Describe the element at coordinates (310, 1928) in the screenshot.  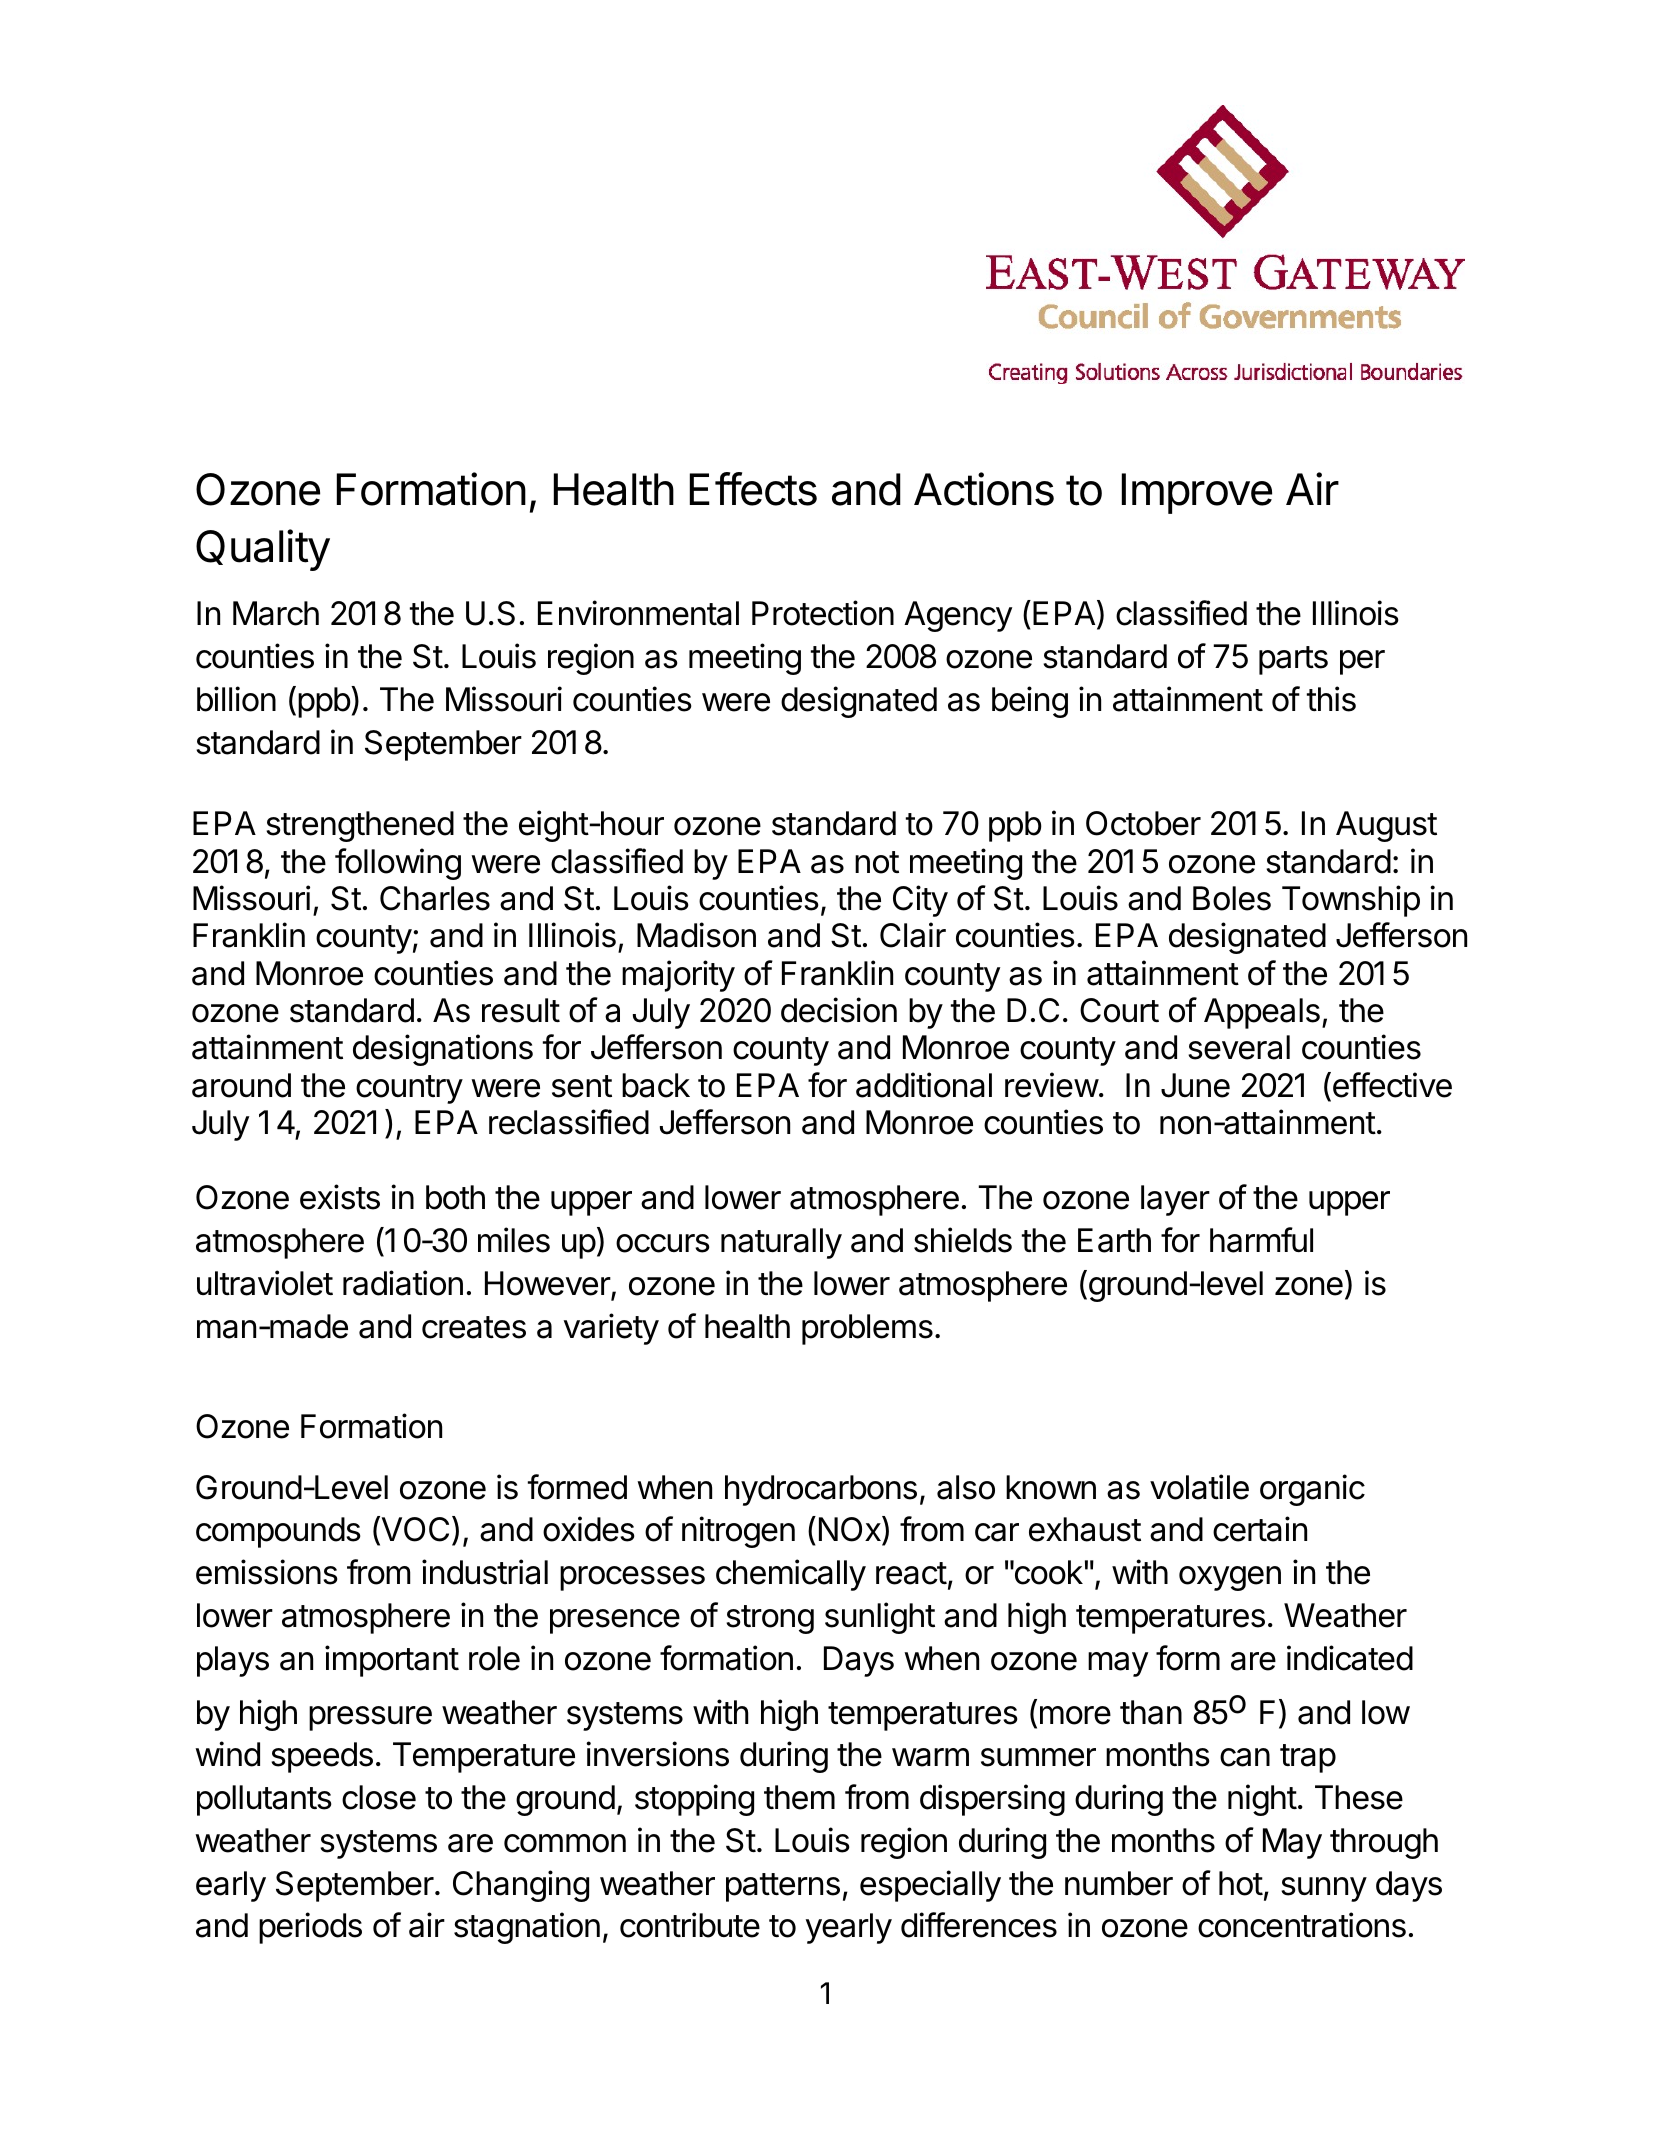
I see `periods` at that location.
